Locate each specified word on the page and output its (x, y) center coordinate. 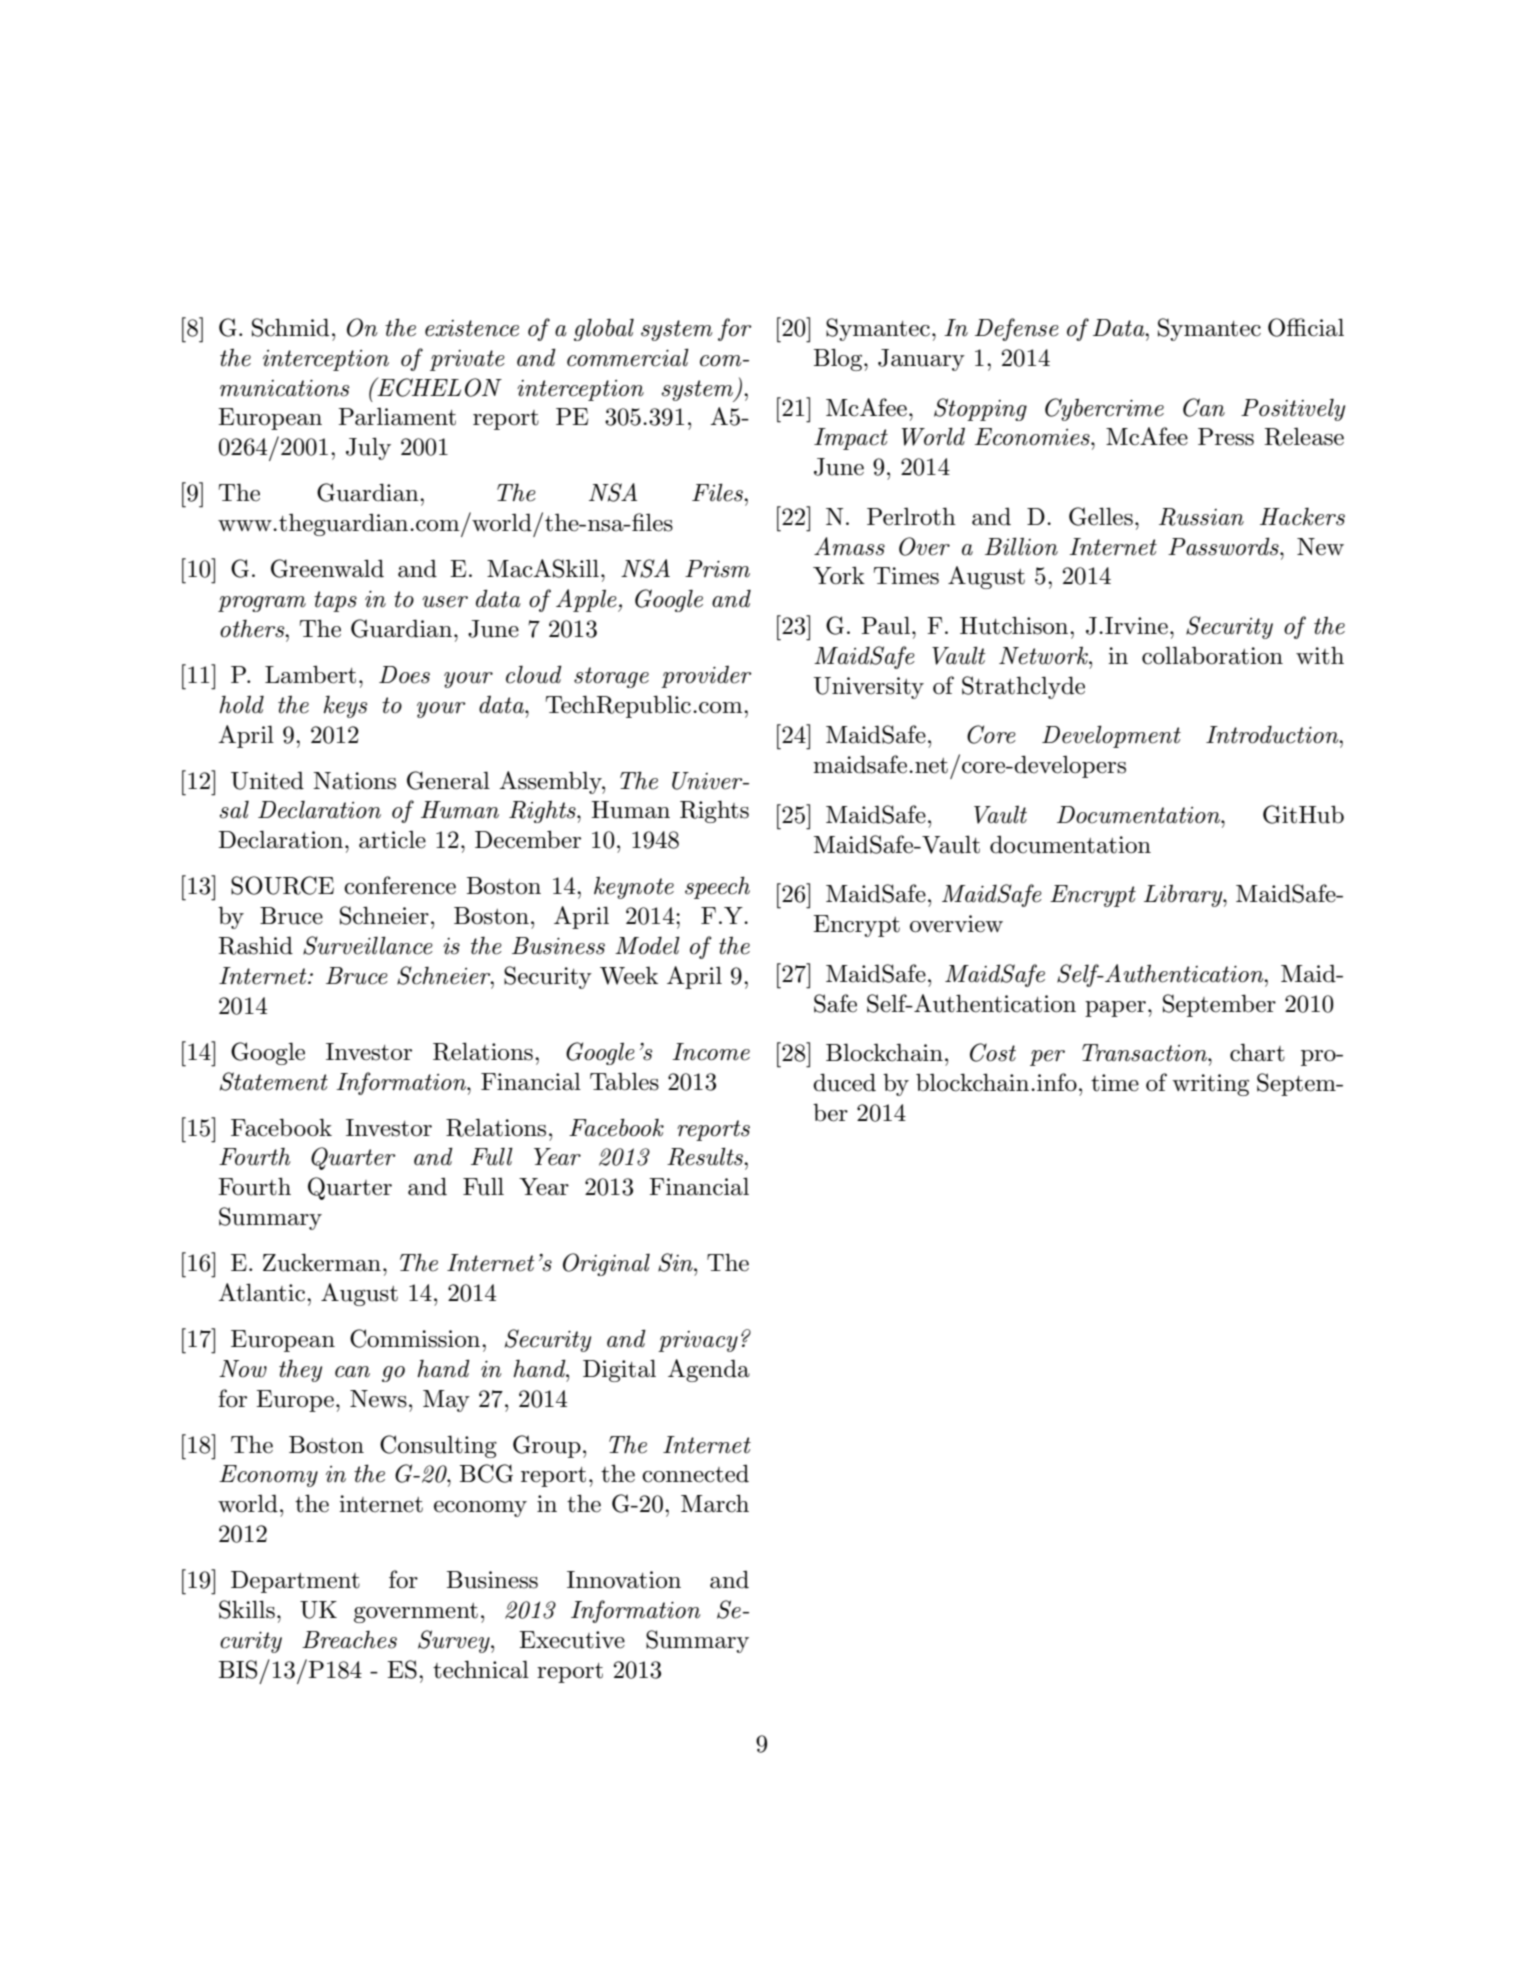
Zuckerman (322, 1262)
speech (717, 887)
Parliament (397, 417)
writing (1210, 1085)
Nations (354, 781)
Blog (839, 359)
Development (1111, 736)
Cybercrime (1104, 409)
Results (706, 1156)
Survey (455, 1641)
